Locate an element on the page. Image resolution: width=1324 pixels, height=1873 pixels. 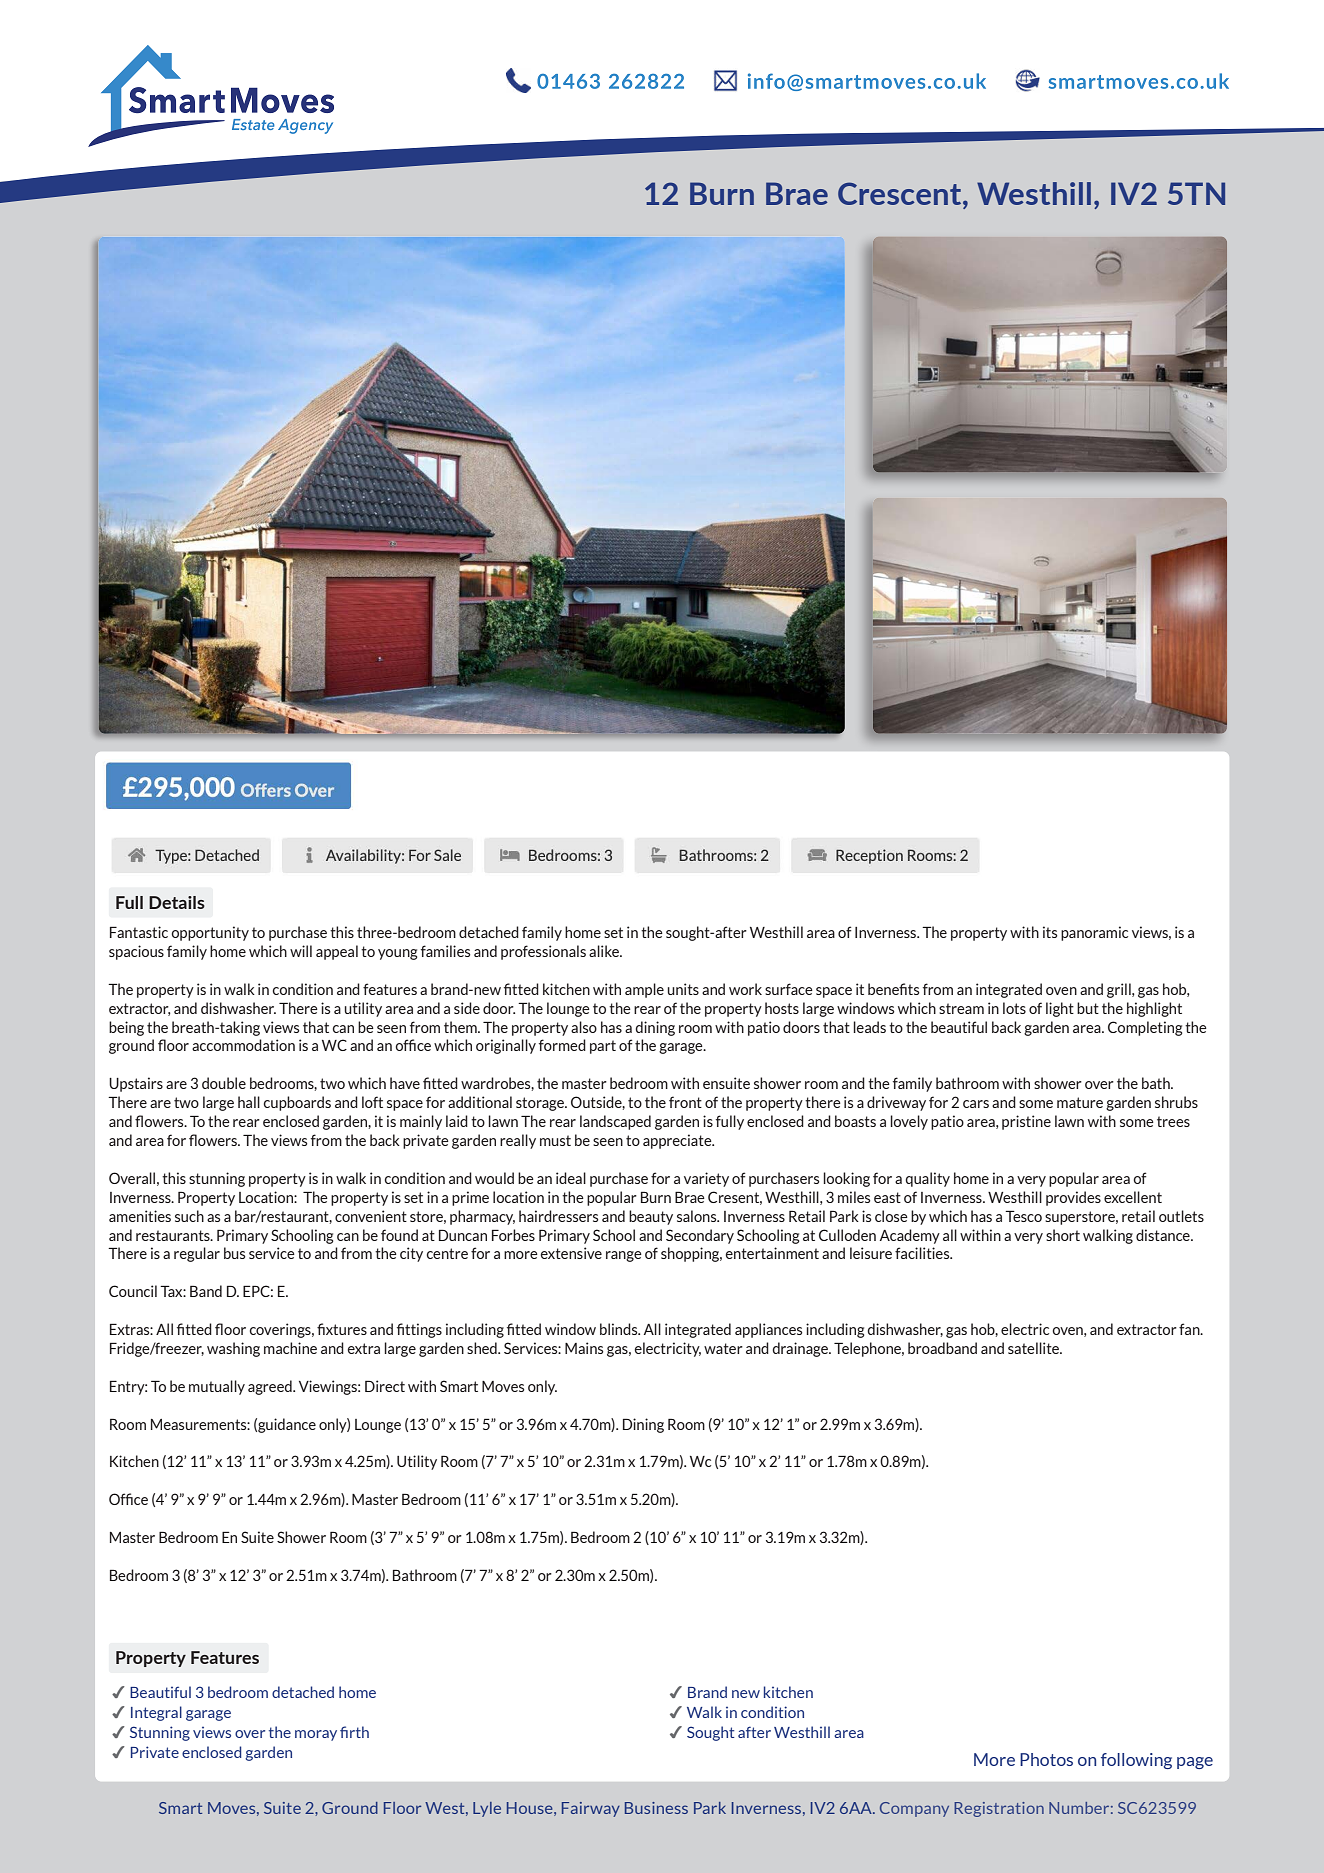
but is located at coordinates (1088, 1008).
